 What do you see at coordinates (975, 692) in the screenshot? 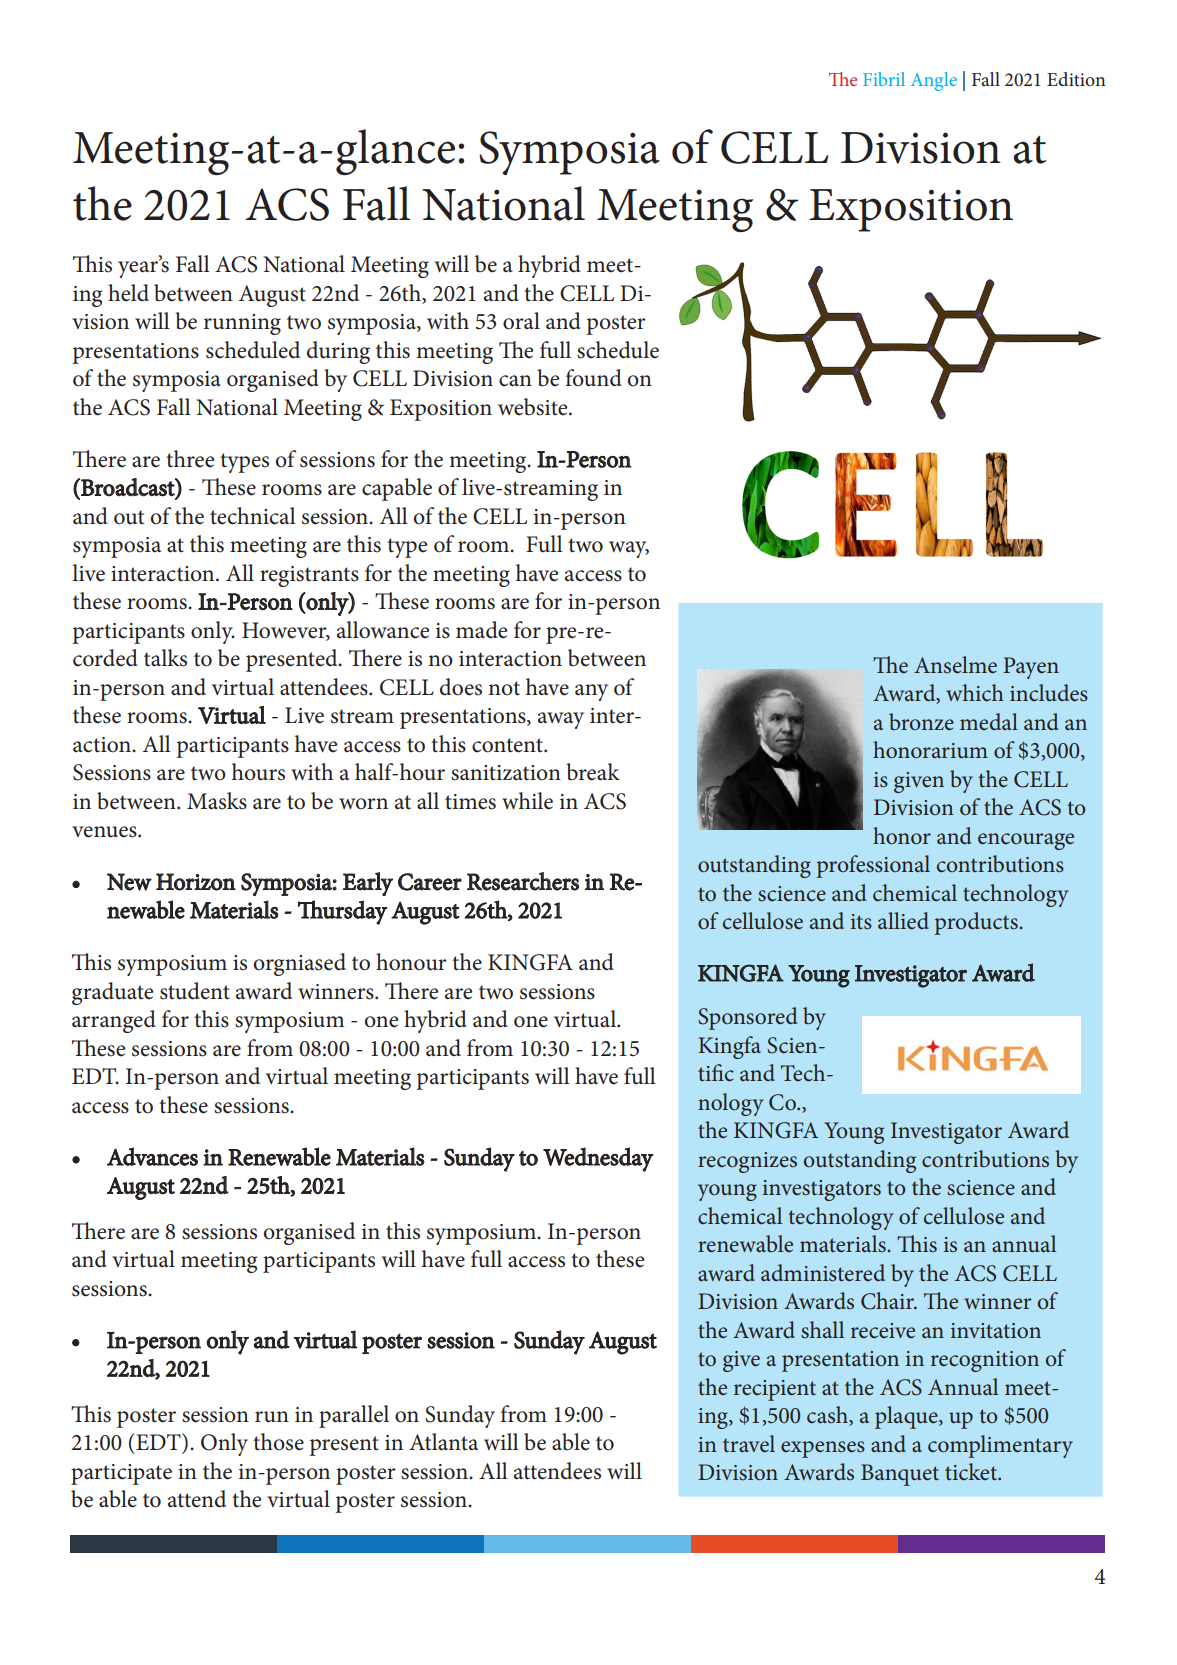
I see `which` at bounding box center [975, 692].
